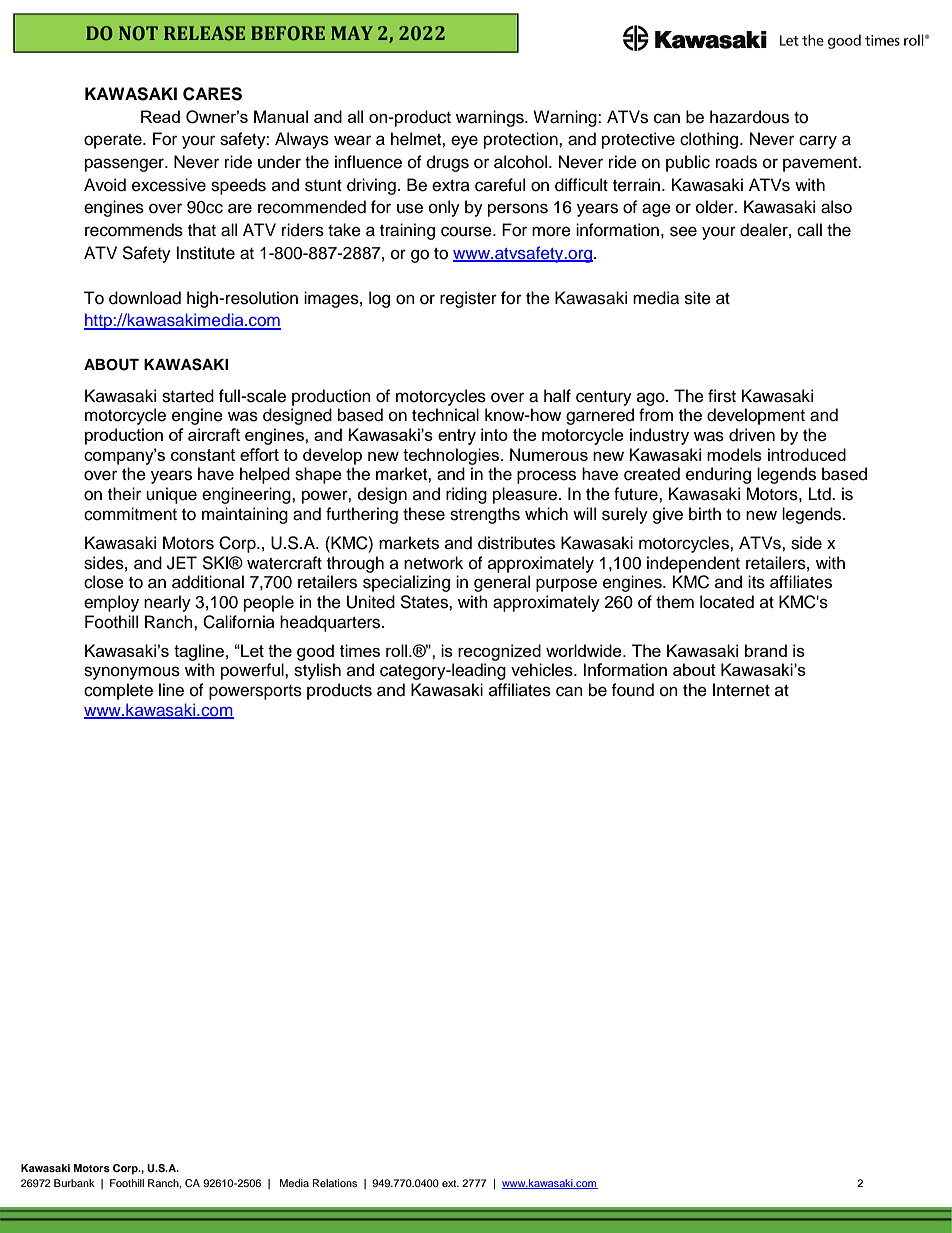  Describe the element at coordinates (752, 435) in the screenshot. I see `driven` at that location.
